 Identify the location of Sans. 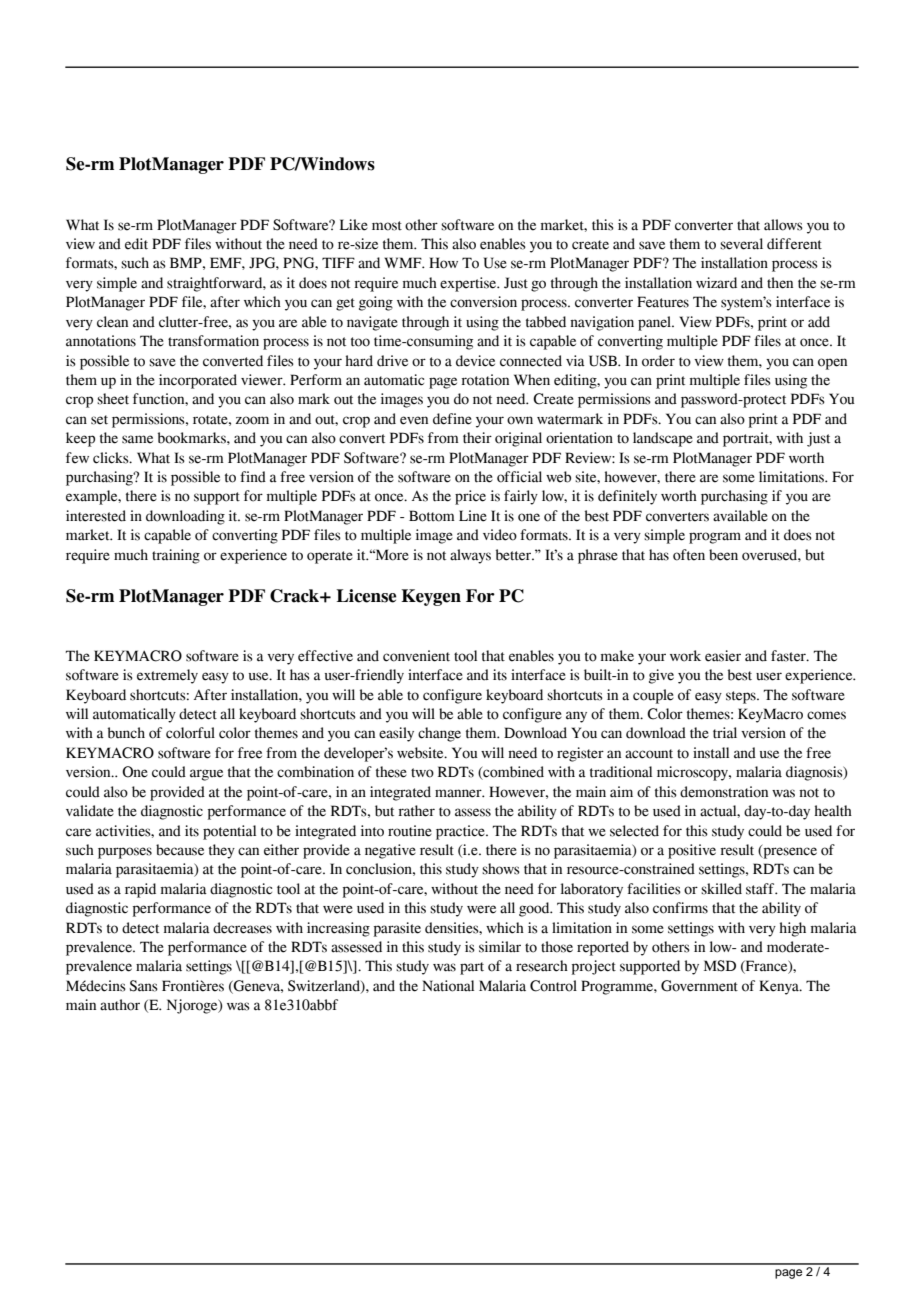
(143, 986).
